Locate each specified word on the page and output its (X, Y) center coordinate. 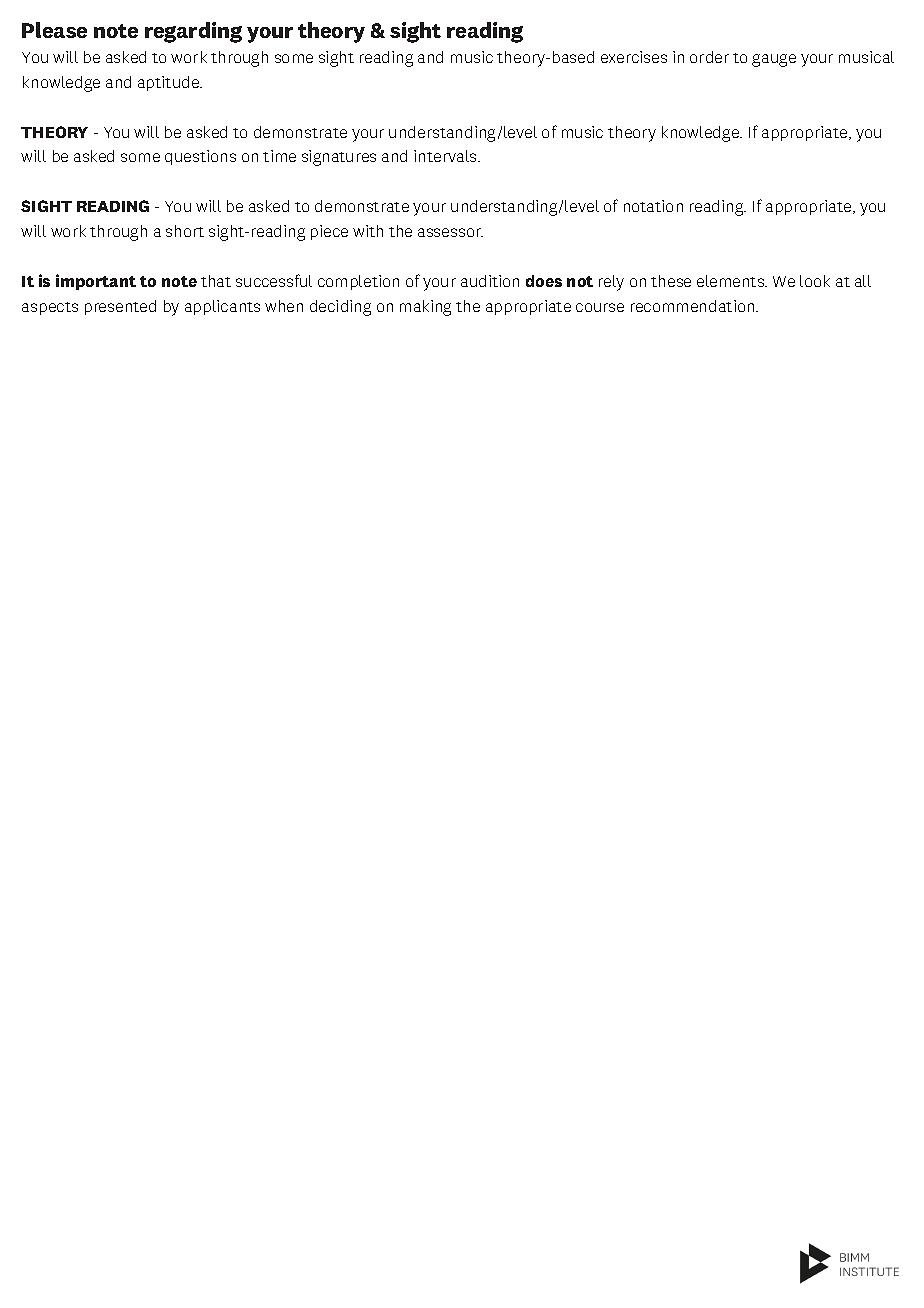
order (709, 57)
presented (120, 307)
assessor (450, 232)
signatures (339, 158)
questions (200, 157)
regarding (193, 32)
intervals (446, 156)
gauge (774, 60)
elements (732, 281)
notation (653, 206)
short (185, 231)
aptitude (169, 83)
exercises (634, 57)
